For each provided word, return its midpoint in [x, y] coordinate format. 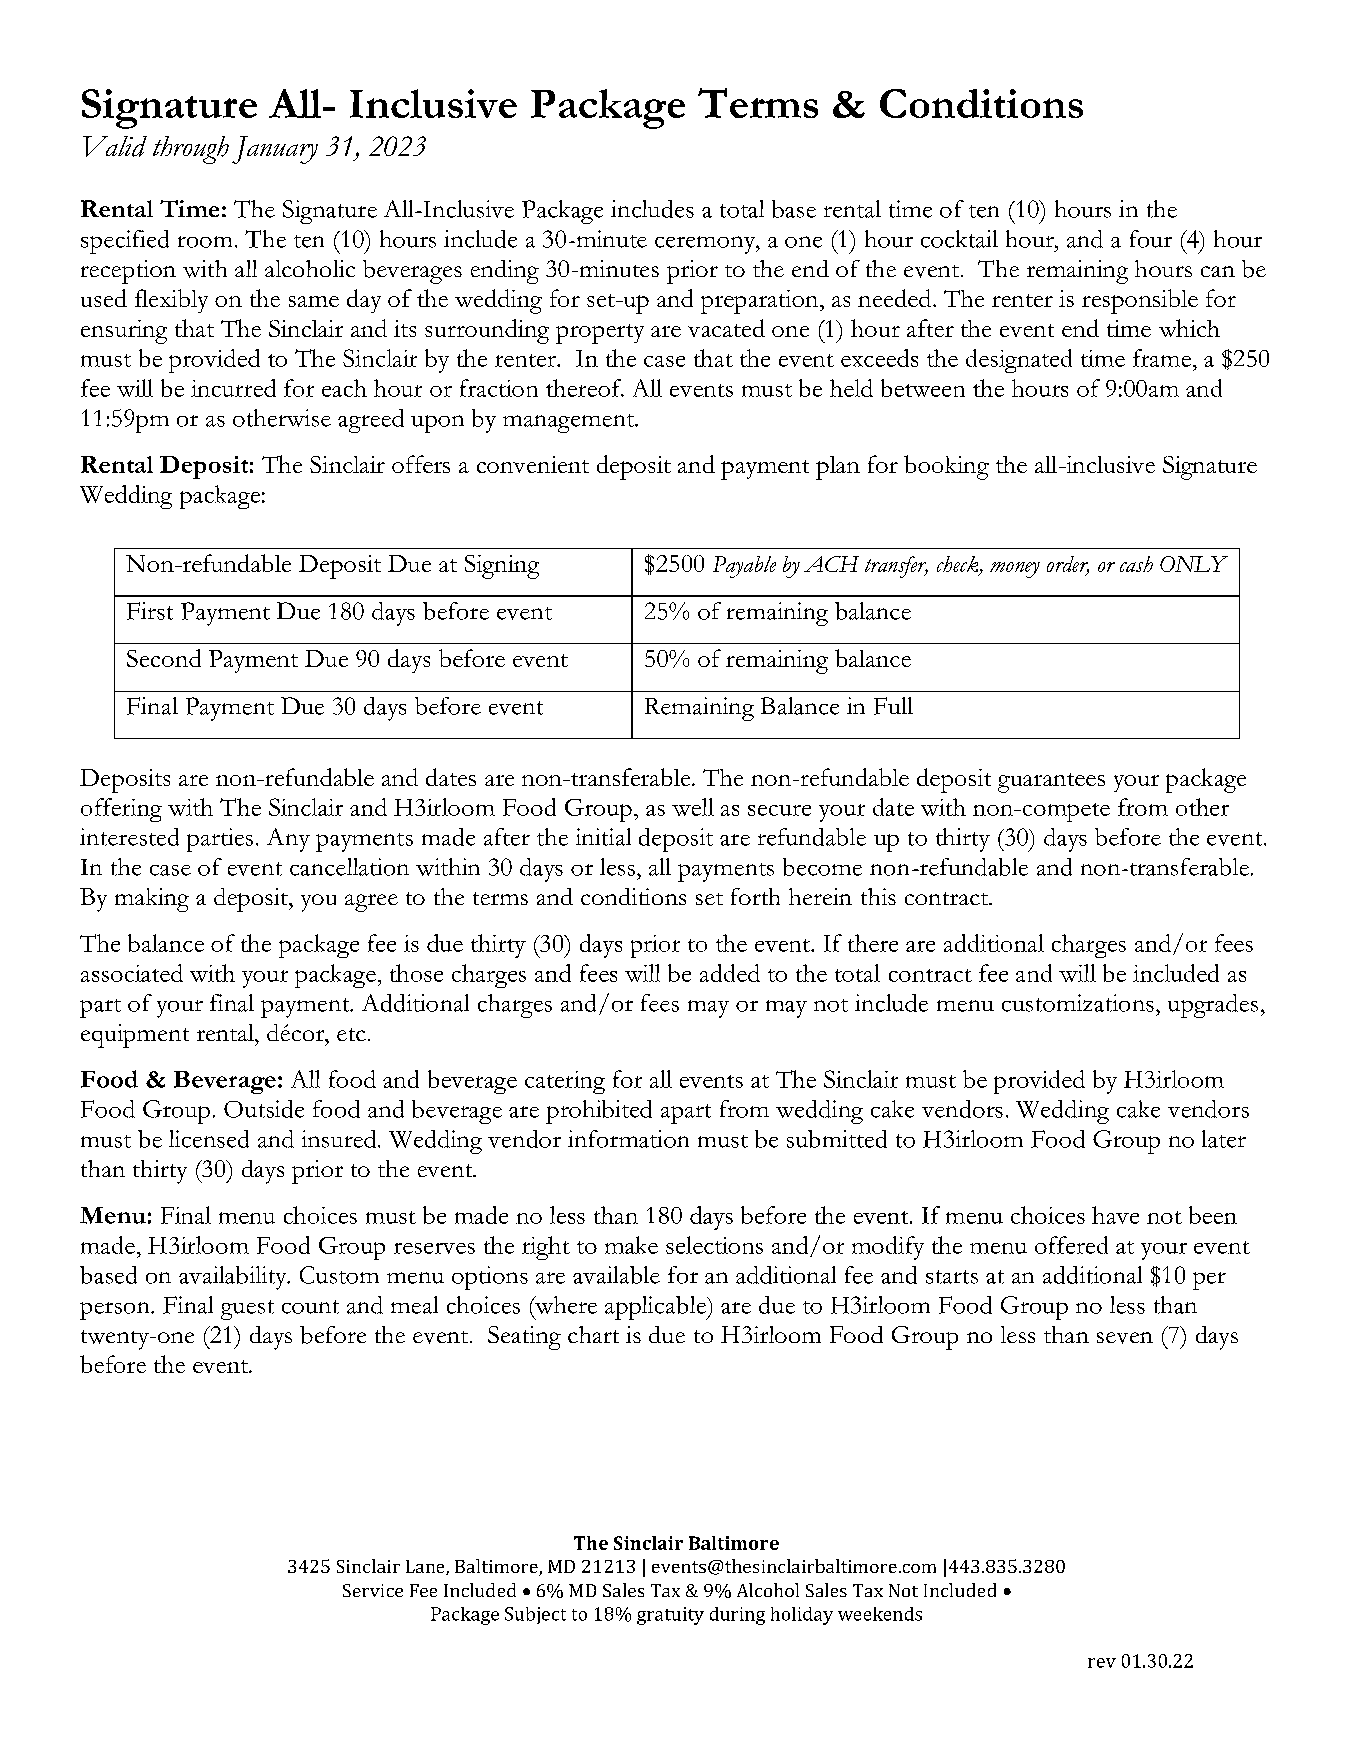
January [275, 150]
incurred [233, 388]
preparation [761, 302]
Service [373, 1590]
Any [288, 840]
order [1068, 565]
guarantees [1051, 783]
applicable [657, 1308]
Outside [264, 1109]
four [1151, 239]
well [693, 807]
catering [565, 1082]
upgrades [1213, 1006]
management [570, 423]
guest [247, 1310]
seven [1125, 1338]
